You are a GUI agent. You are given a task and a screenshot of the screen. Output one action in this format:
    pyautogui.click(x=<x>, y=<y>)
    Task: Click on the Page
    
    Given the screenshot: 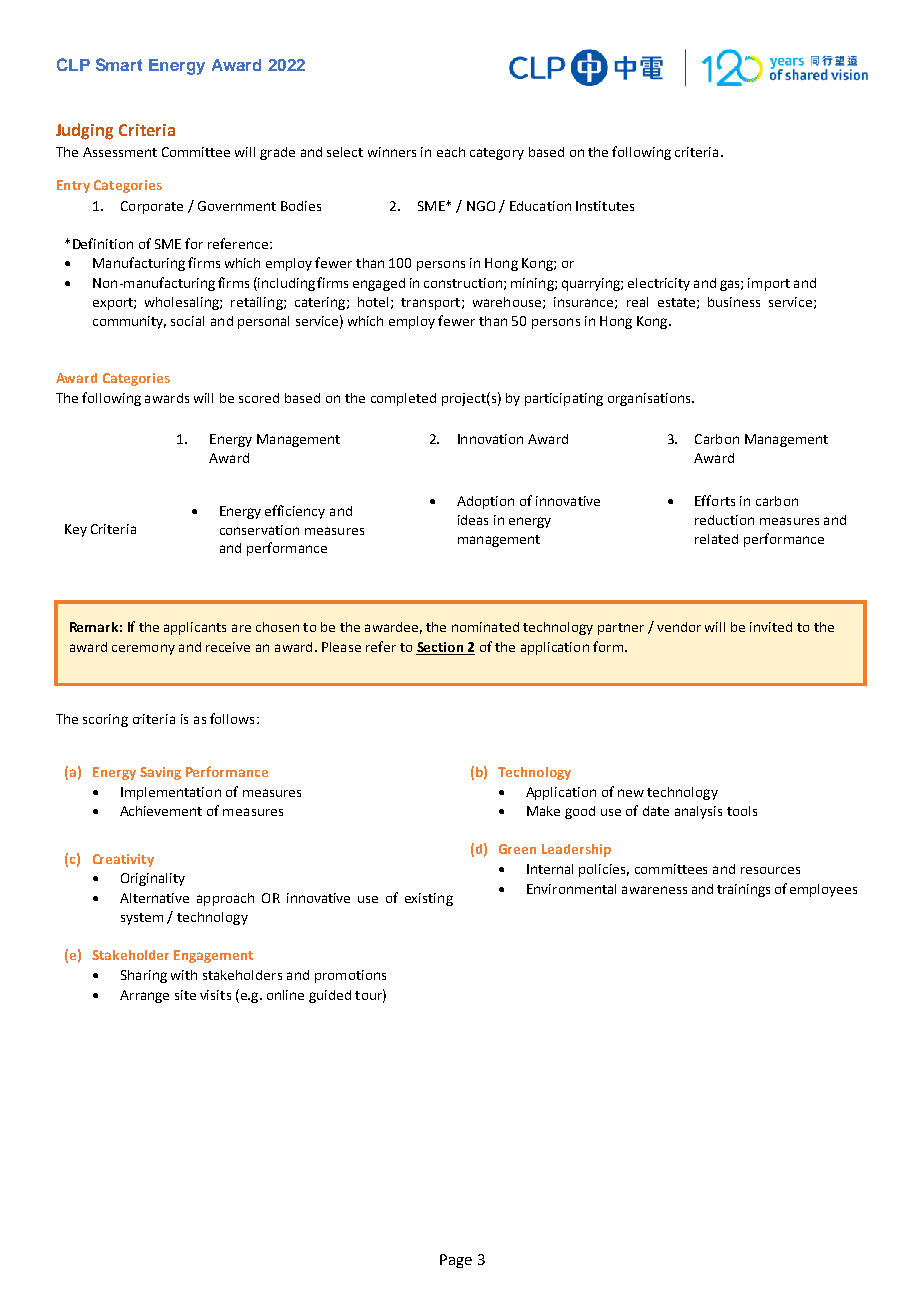 What is the action you would take?
    pyautogui.click(x=456, y=1261)
